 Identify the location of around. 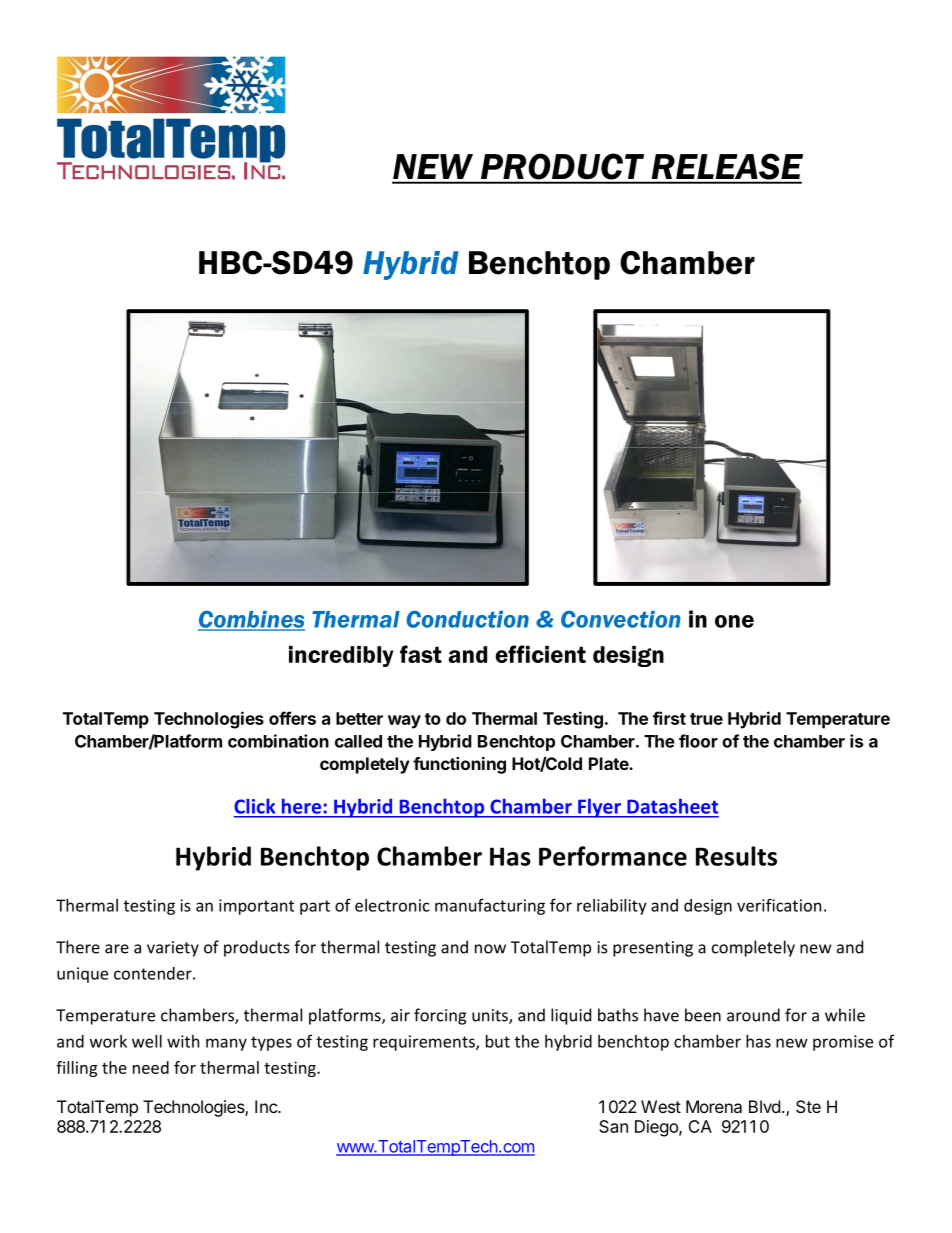
(753, 1015).
